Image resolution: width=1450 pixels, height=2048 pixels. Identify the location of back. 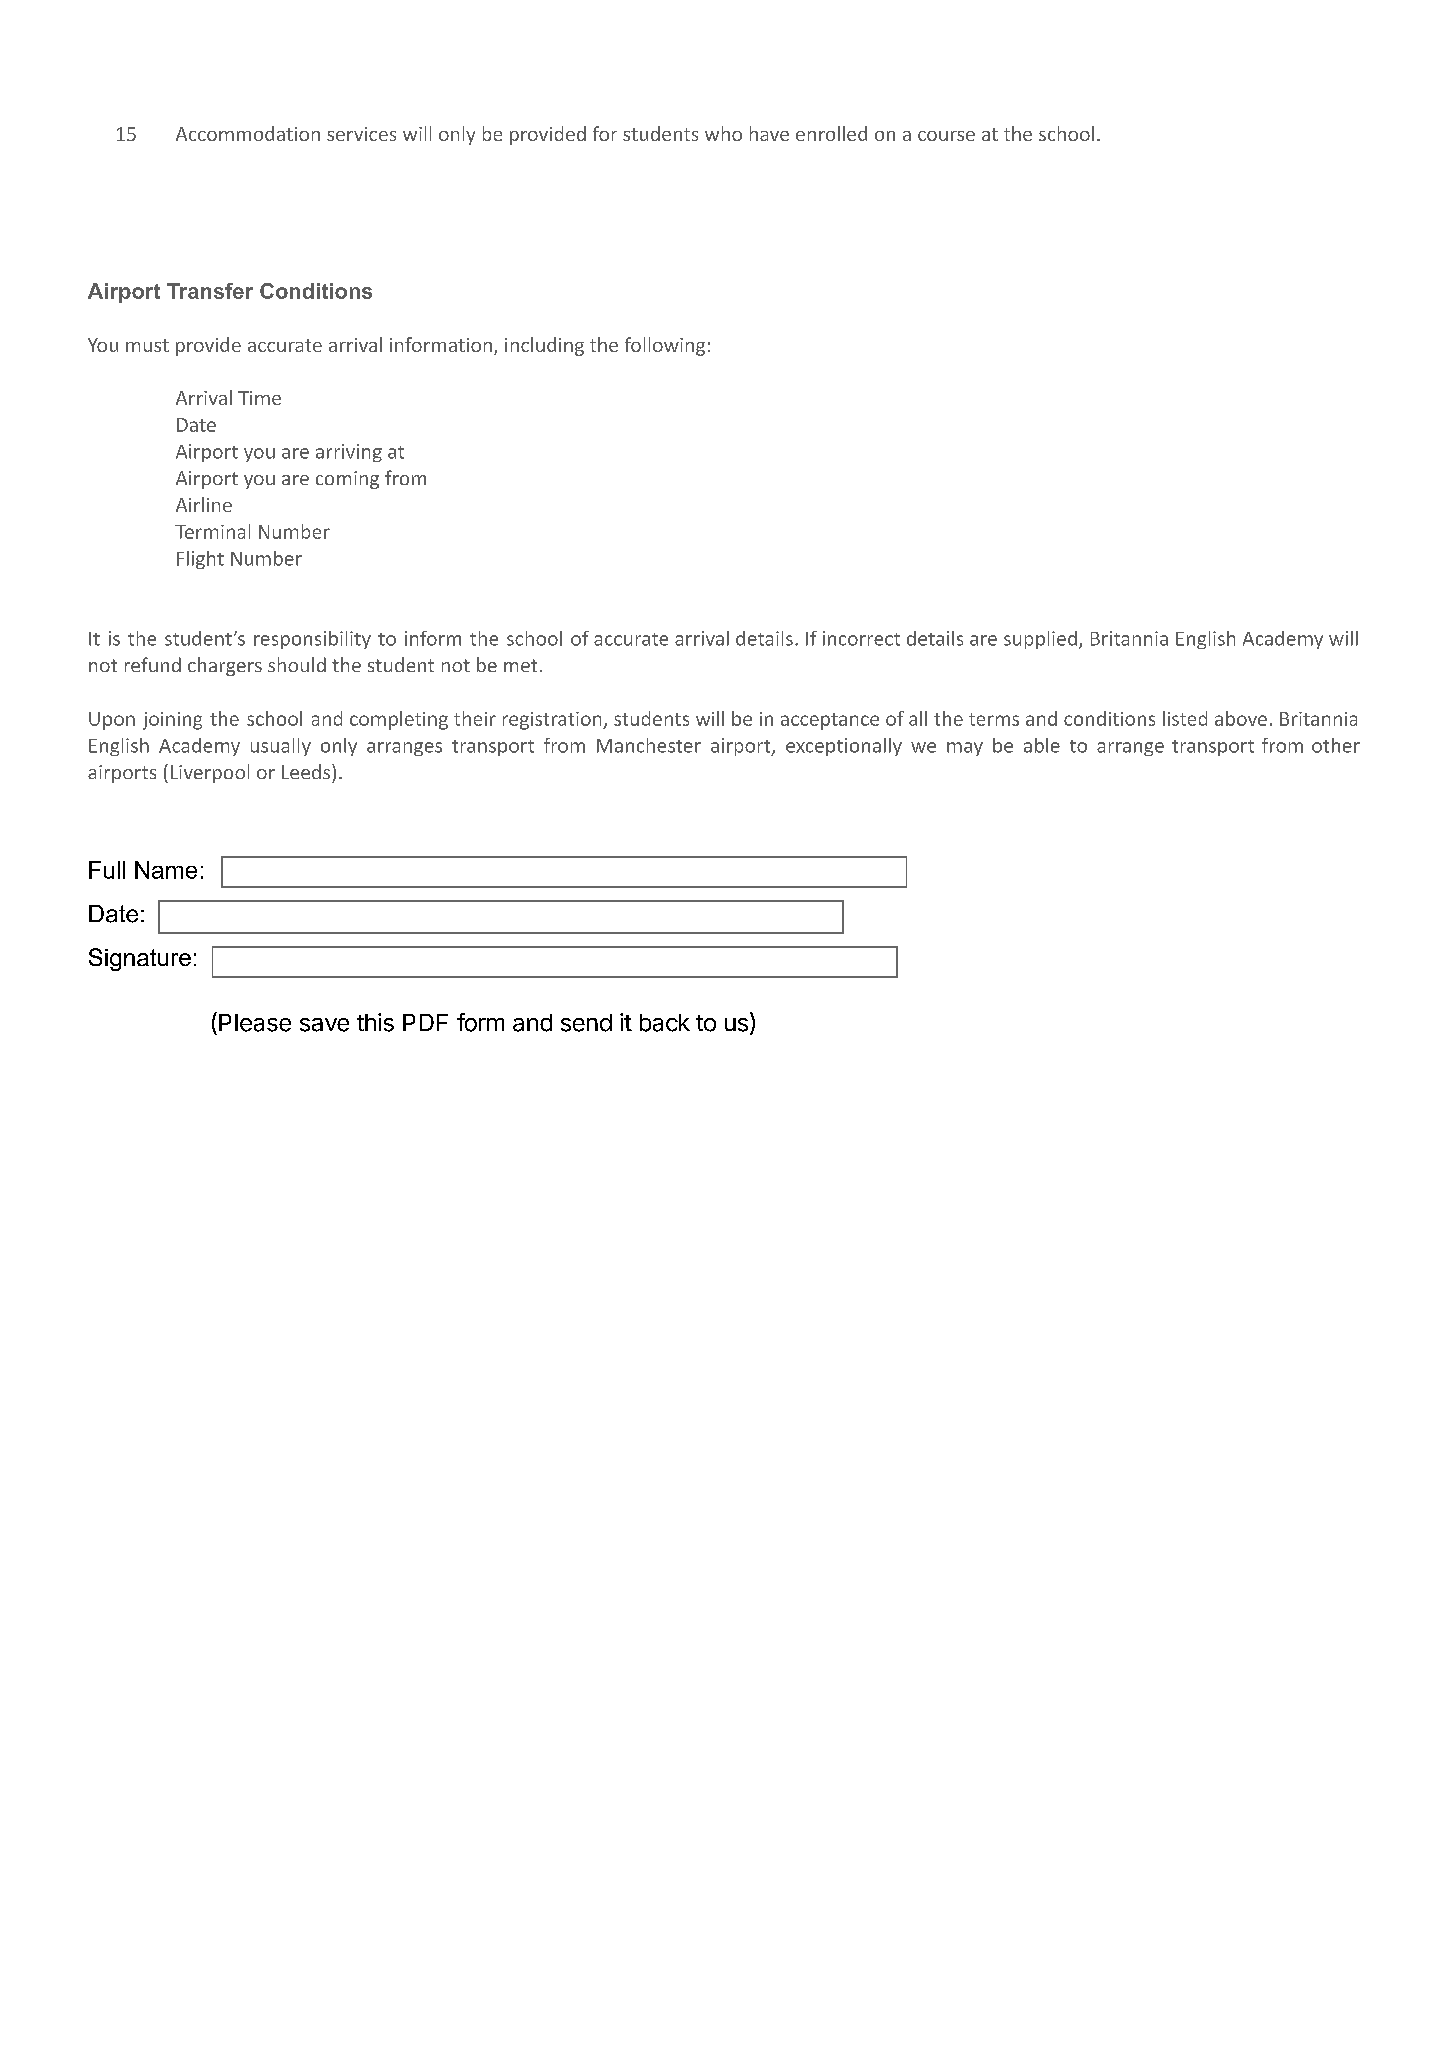
(665, 1023).
